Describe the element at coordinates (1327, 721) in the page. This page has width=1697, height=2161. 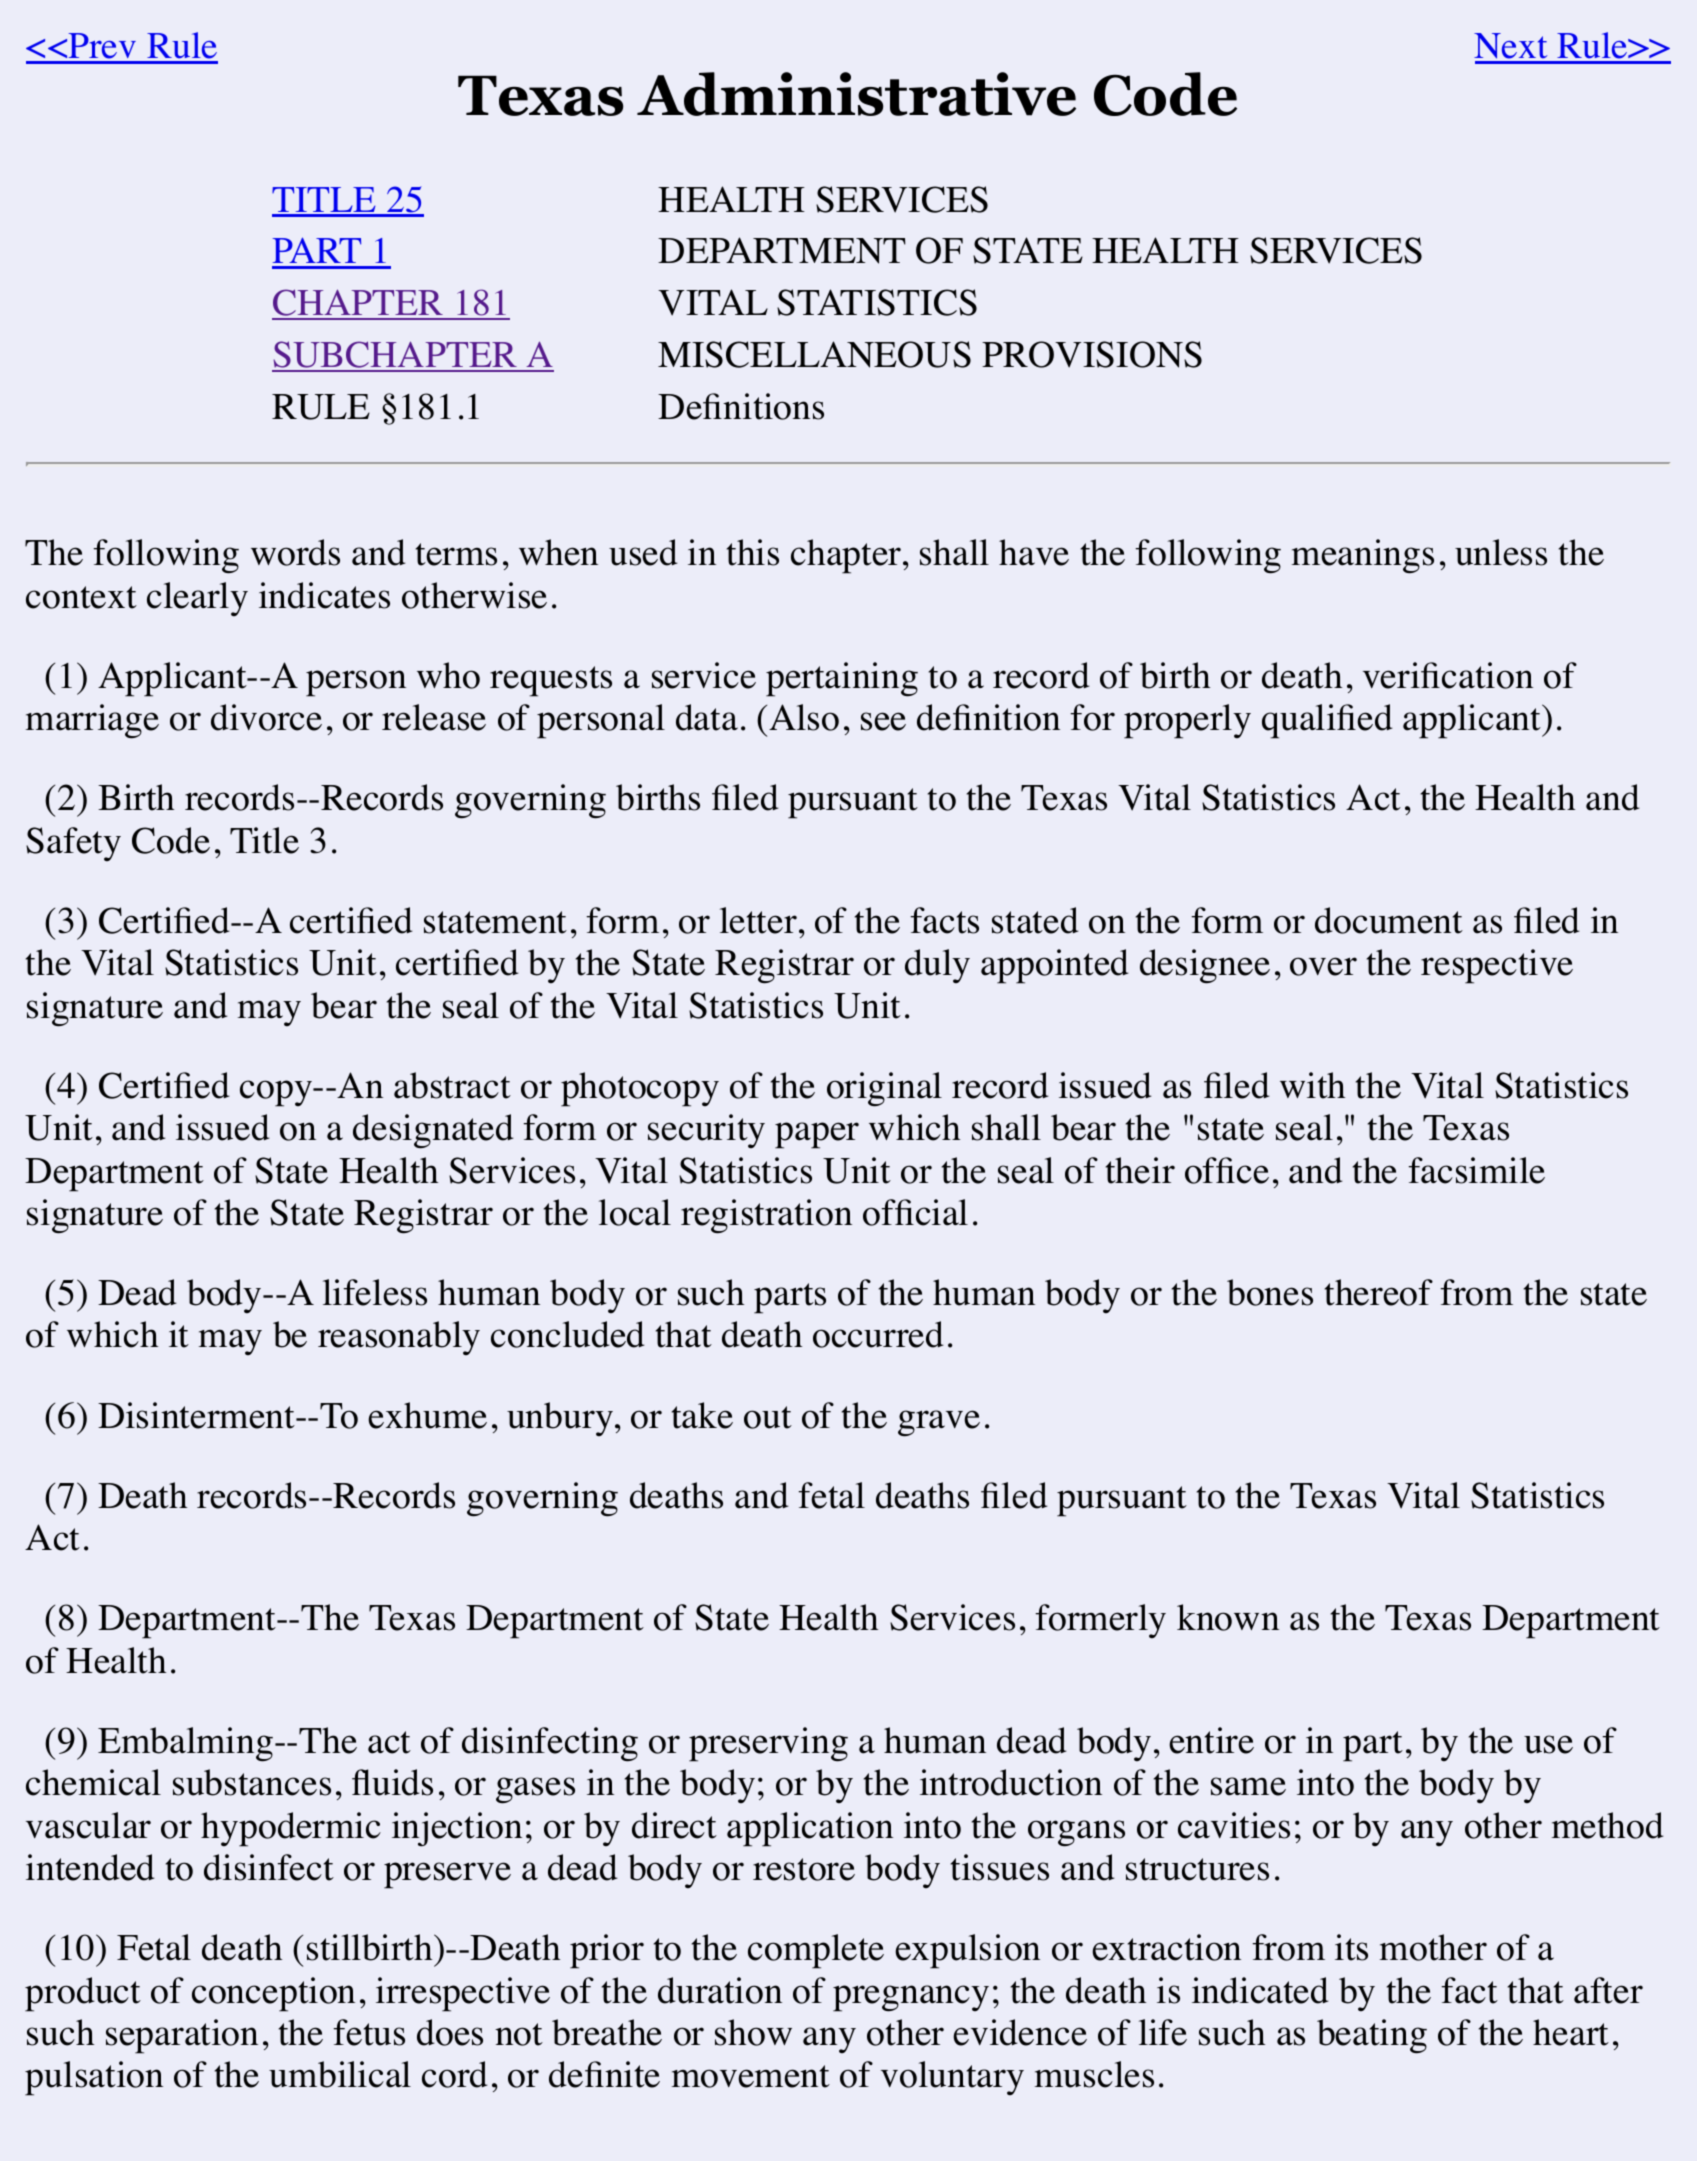
I see `qualified` at that location.
